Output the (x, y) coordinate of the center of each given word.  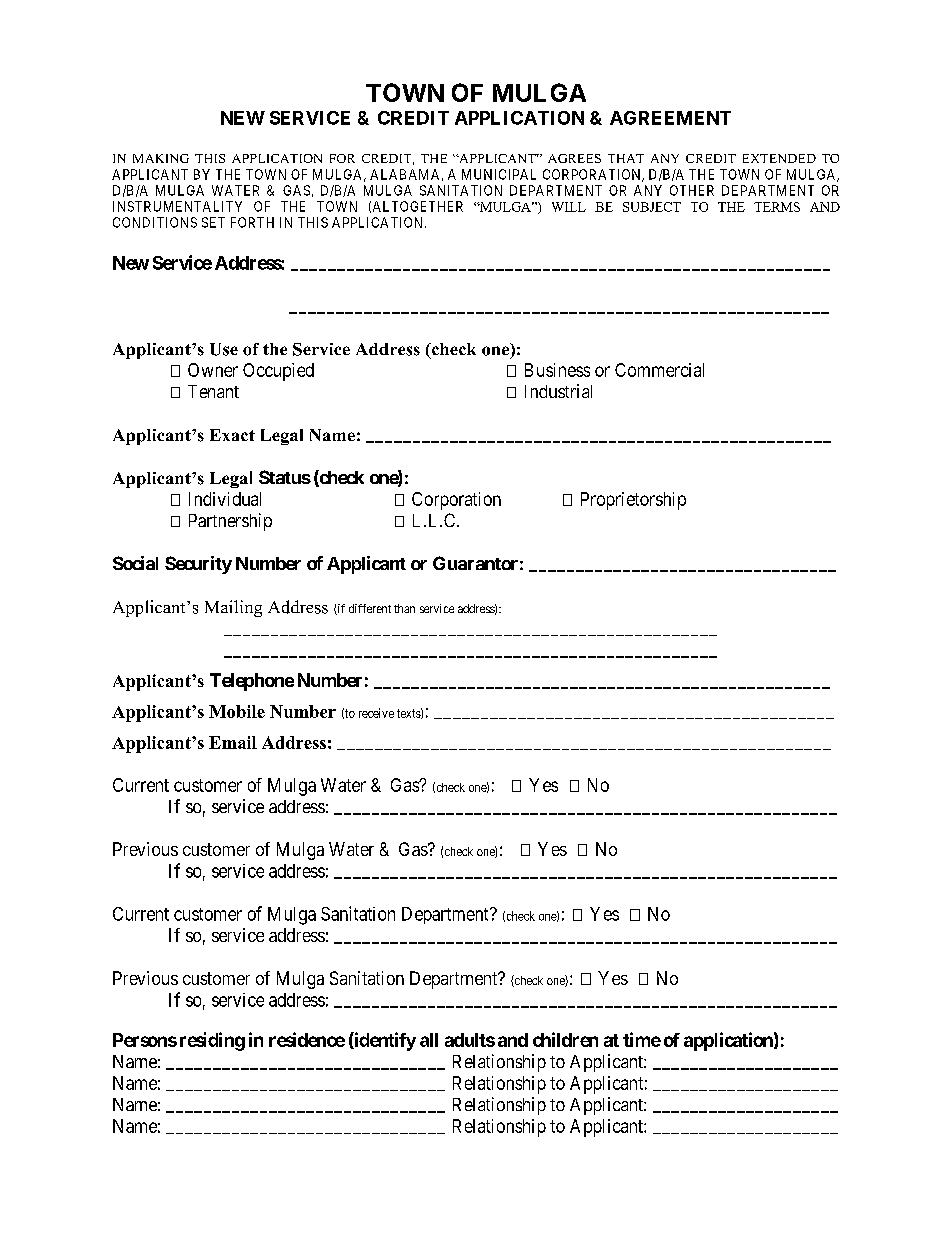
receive (376, 713)
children (565, 1039)
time (642, 1039)
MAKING (161, 158)
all (429, 1040)
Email (233, 742)
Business (557, 370)
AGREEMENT (670, 118)
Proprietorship (633, 501)
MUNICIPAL (499, 174)
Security (198, 565)
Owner (213, 370)
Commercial (659, 370)
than (404, 608)
